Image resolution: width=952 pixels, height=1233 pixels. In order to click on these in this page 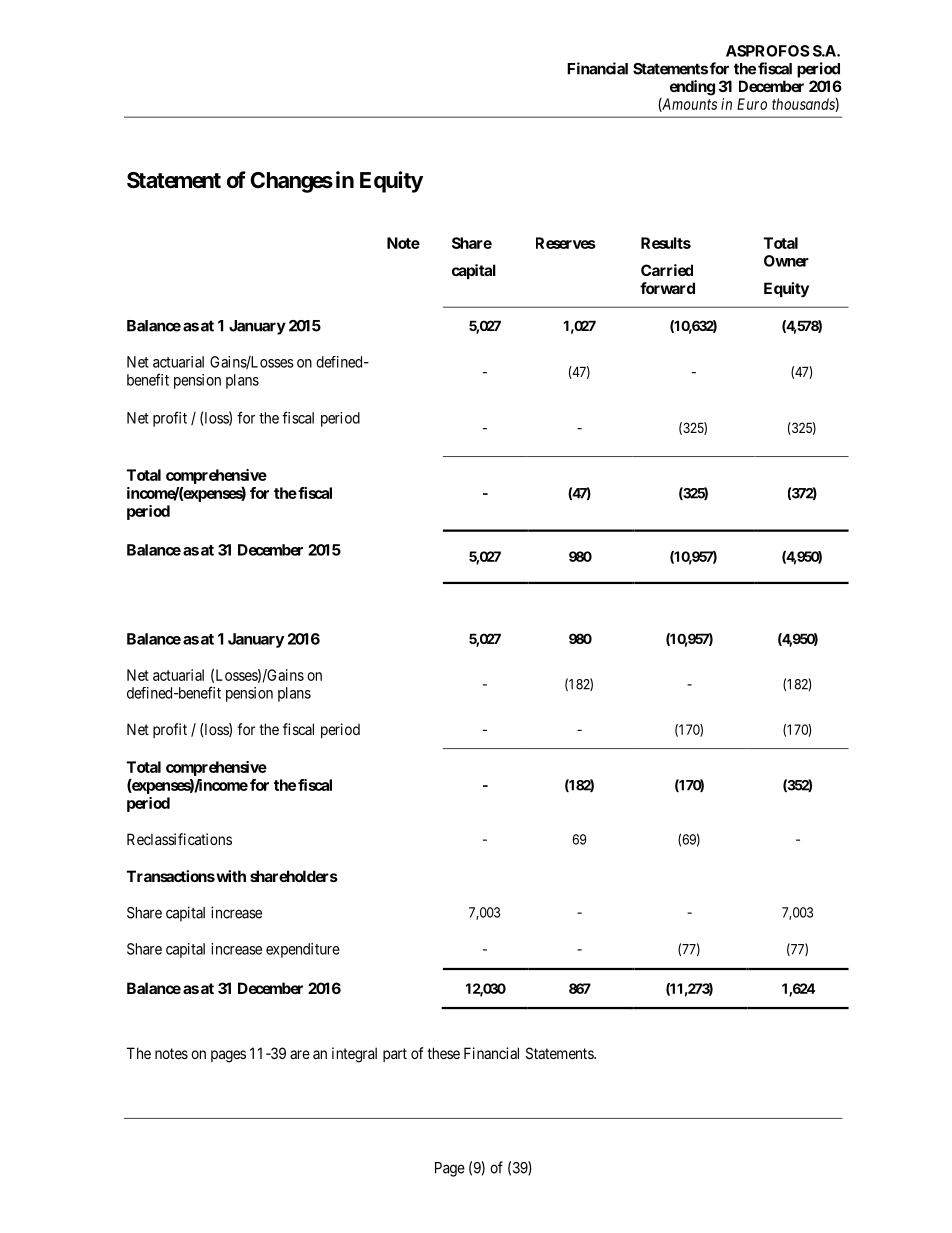, I will do `click(443, 1053)`.
